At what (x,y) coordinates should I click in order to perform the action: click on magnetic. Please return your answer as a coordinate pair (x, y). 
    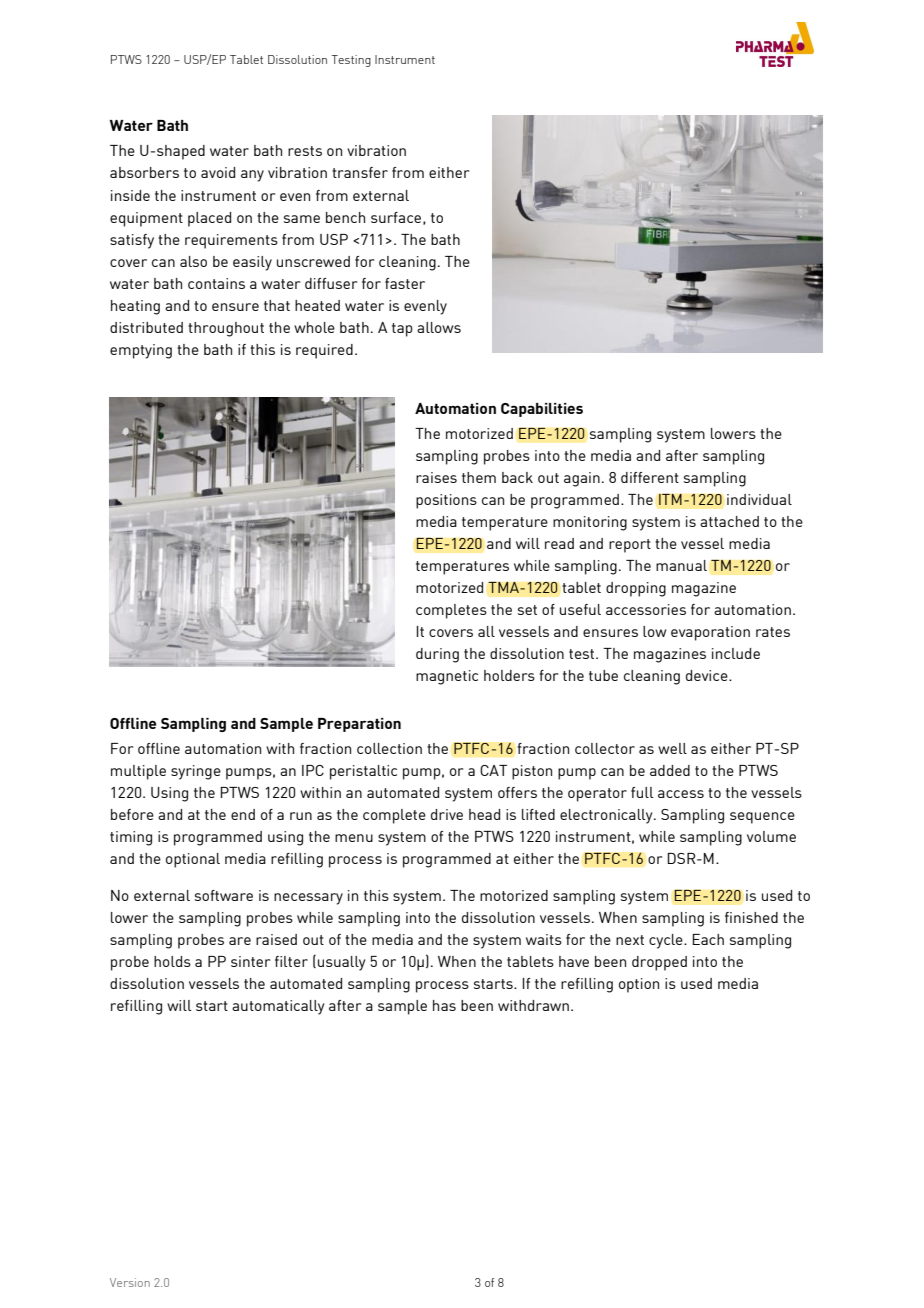
    Looking at the image, I should click on (447, 677).
